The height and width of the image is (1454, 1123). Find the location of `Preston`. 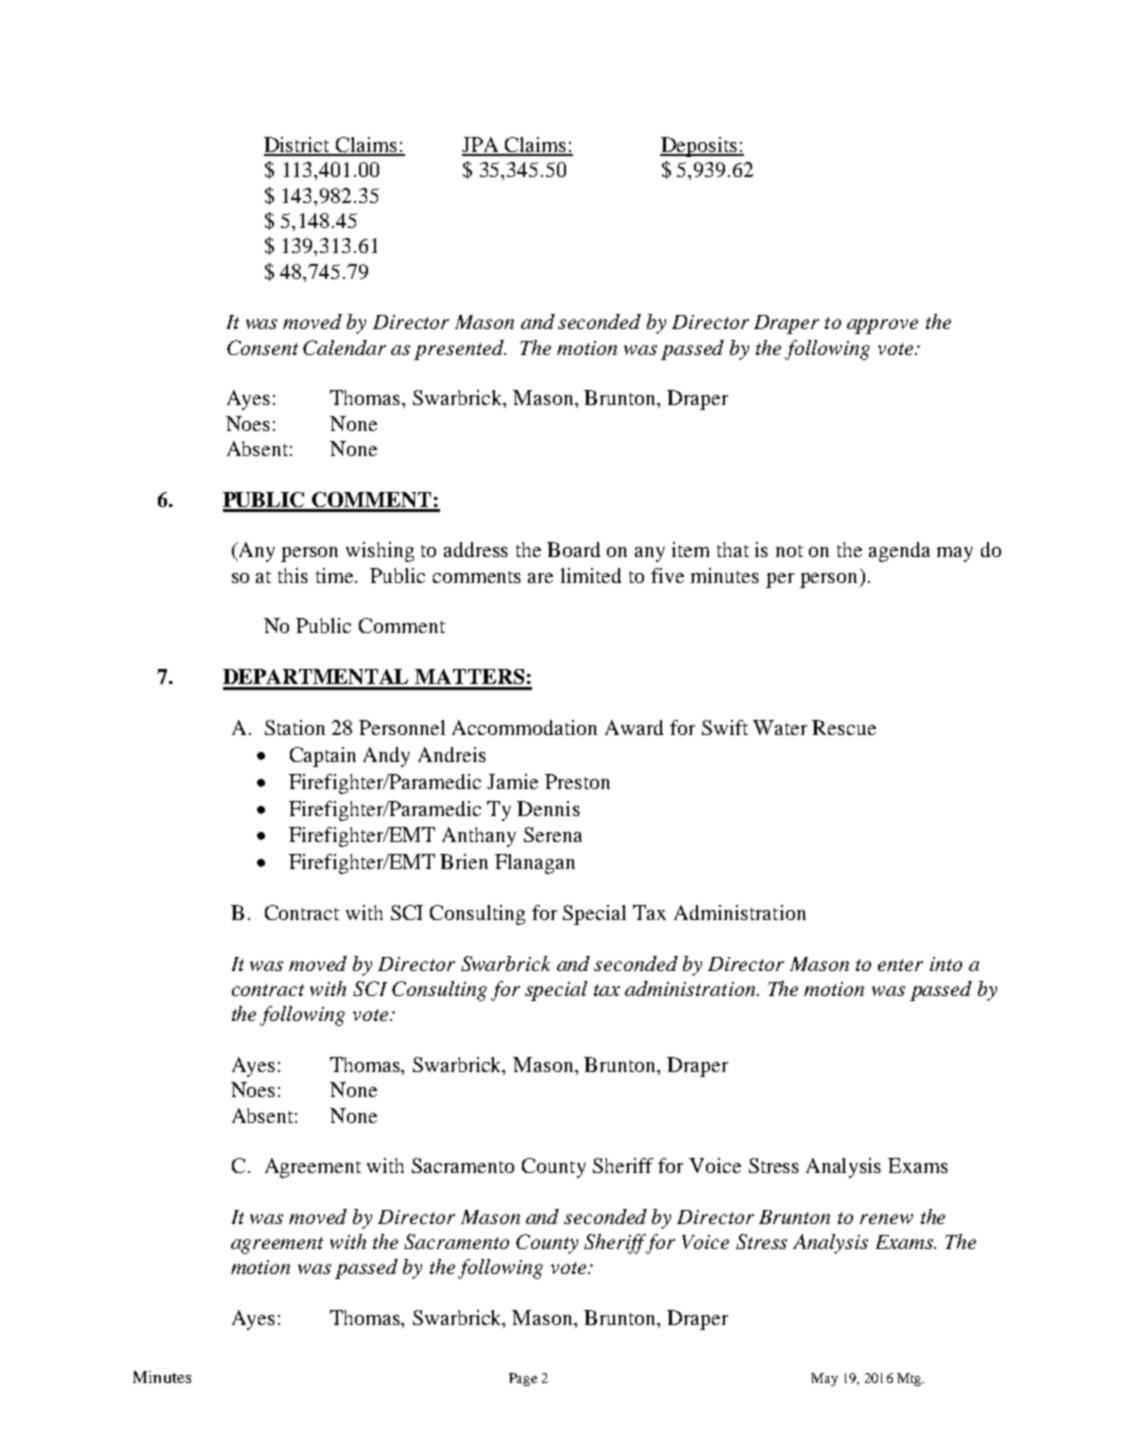

Preston is located at coordinates (577, 781).
